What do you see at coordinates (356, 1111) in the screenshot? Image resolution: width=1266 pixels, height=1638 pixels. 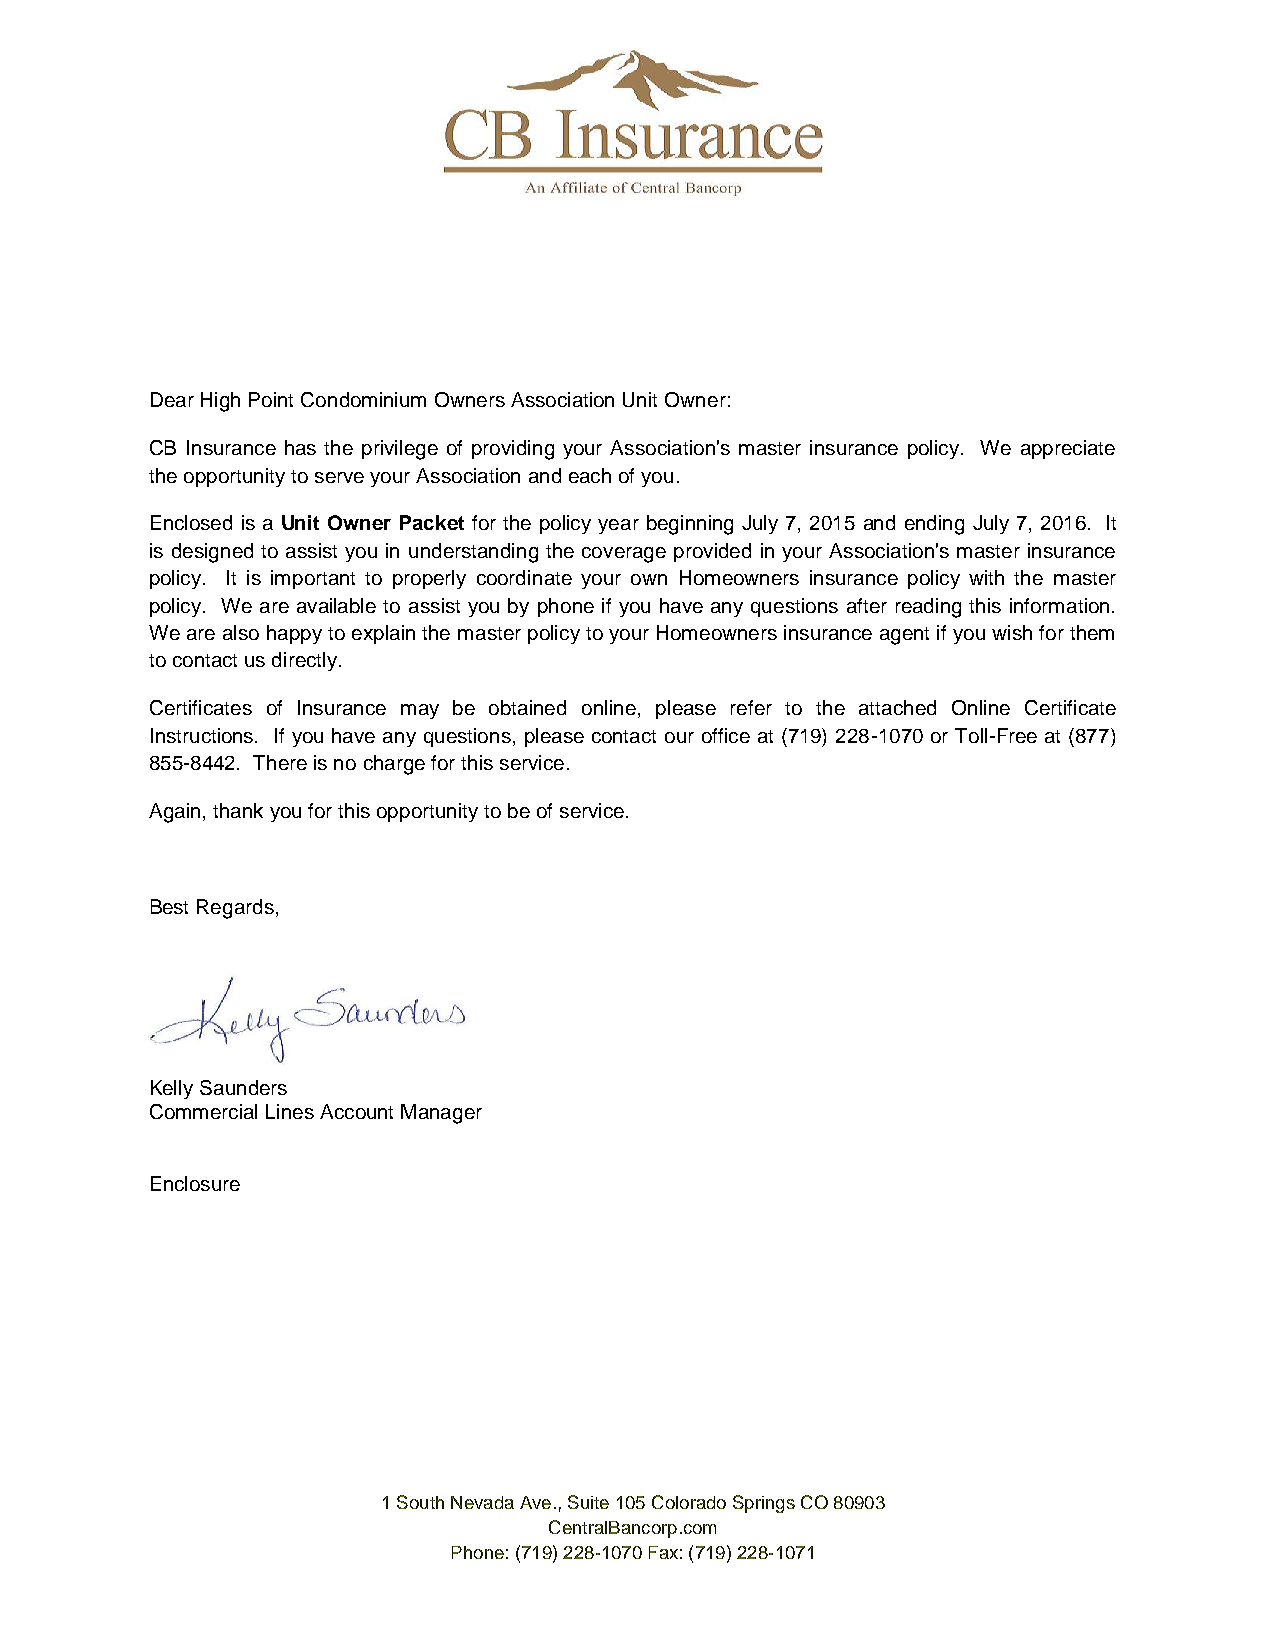 I see `Account` at bounding box center [356, 1111].
